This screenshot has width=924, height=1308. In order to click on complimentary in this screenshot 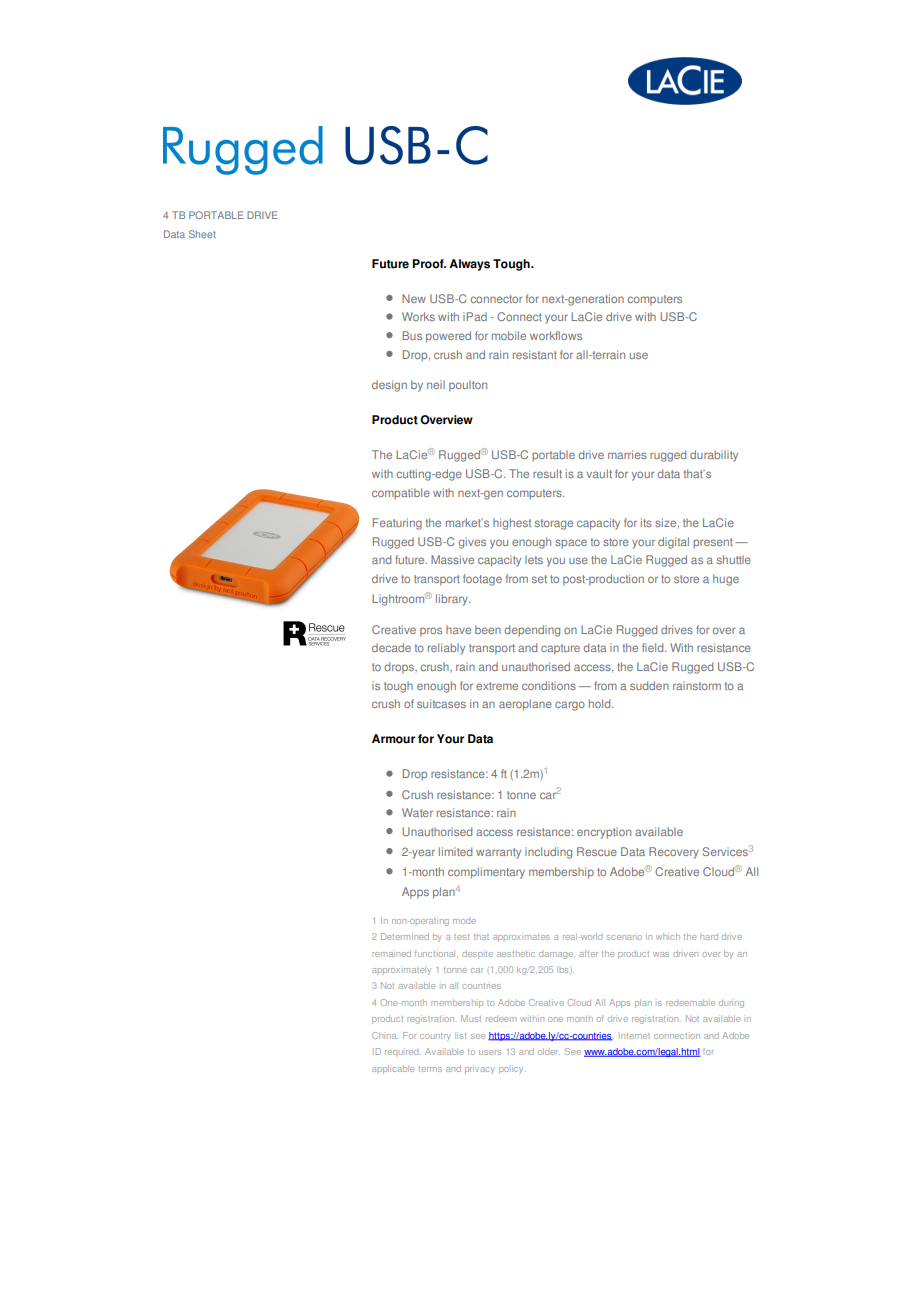, I will do `click(486, 873)`.
